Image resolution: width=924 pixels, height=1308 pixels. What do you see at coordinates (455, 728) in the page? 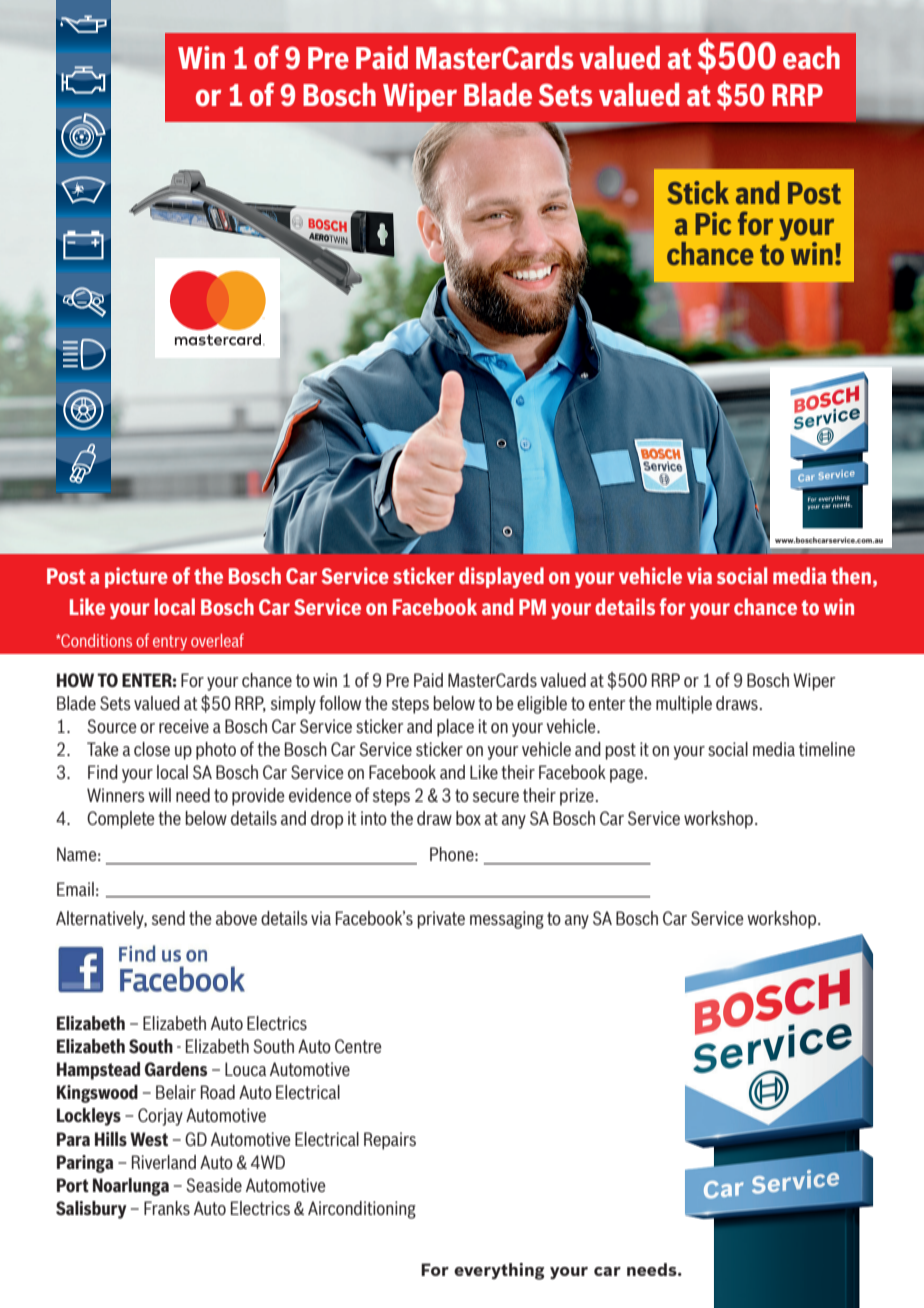
I see `place` at bounding box center [455, 728].
